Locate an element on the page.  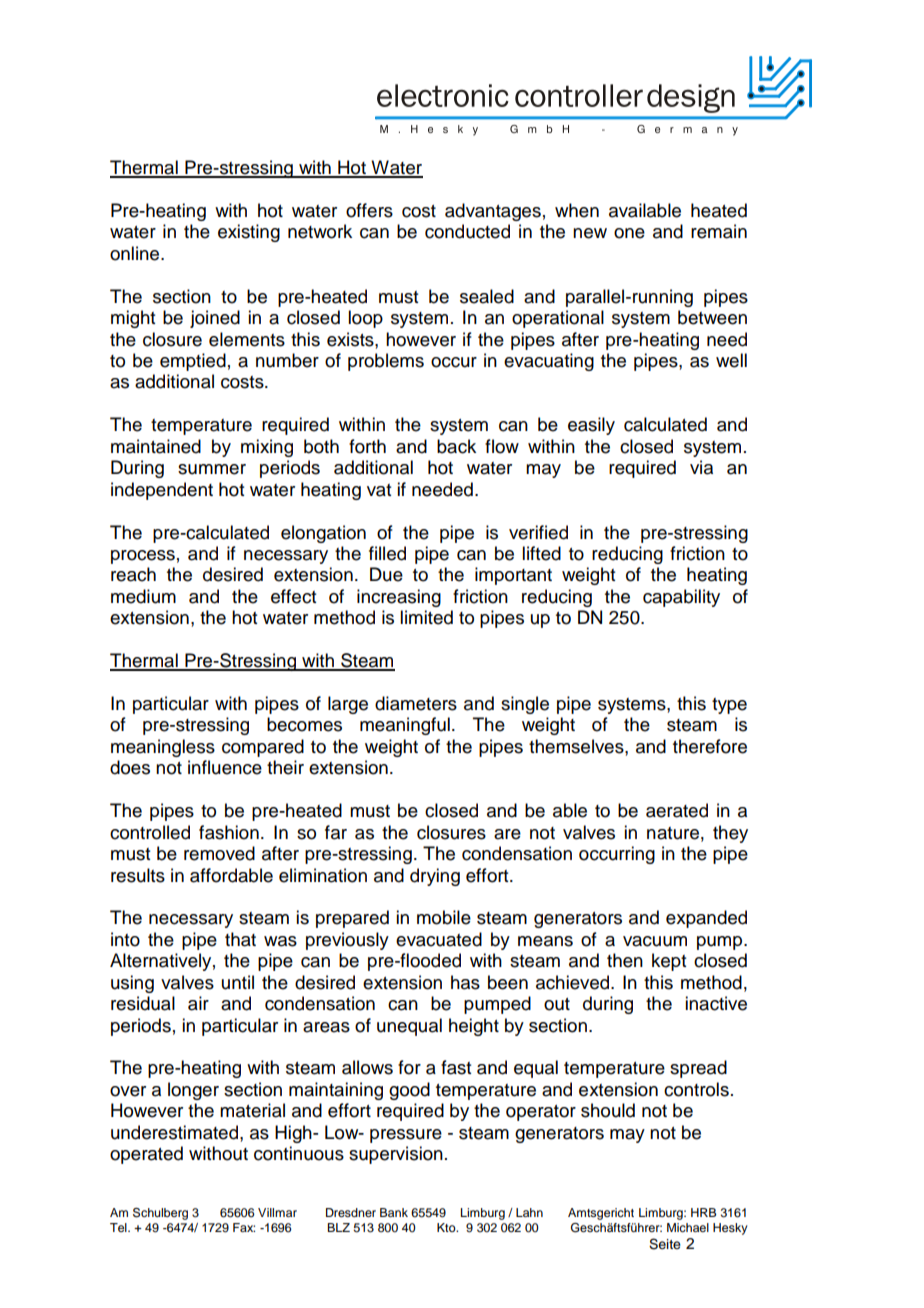
Fax is located at coordinates (244, 1227).
